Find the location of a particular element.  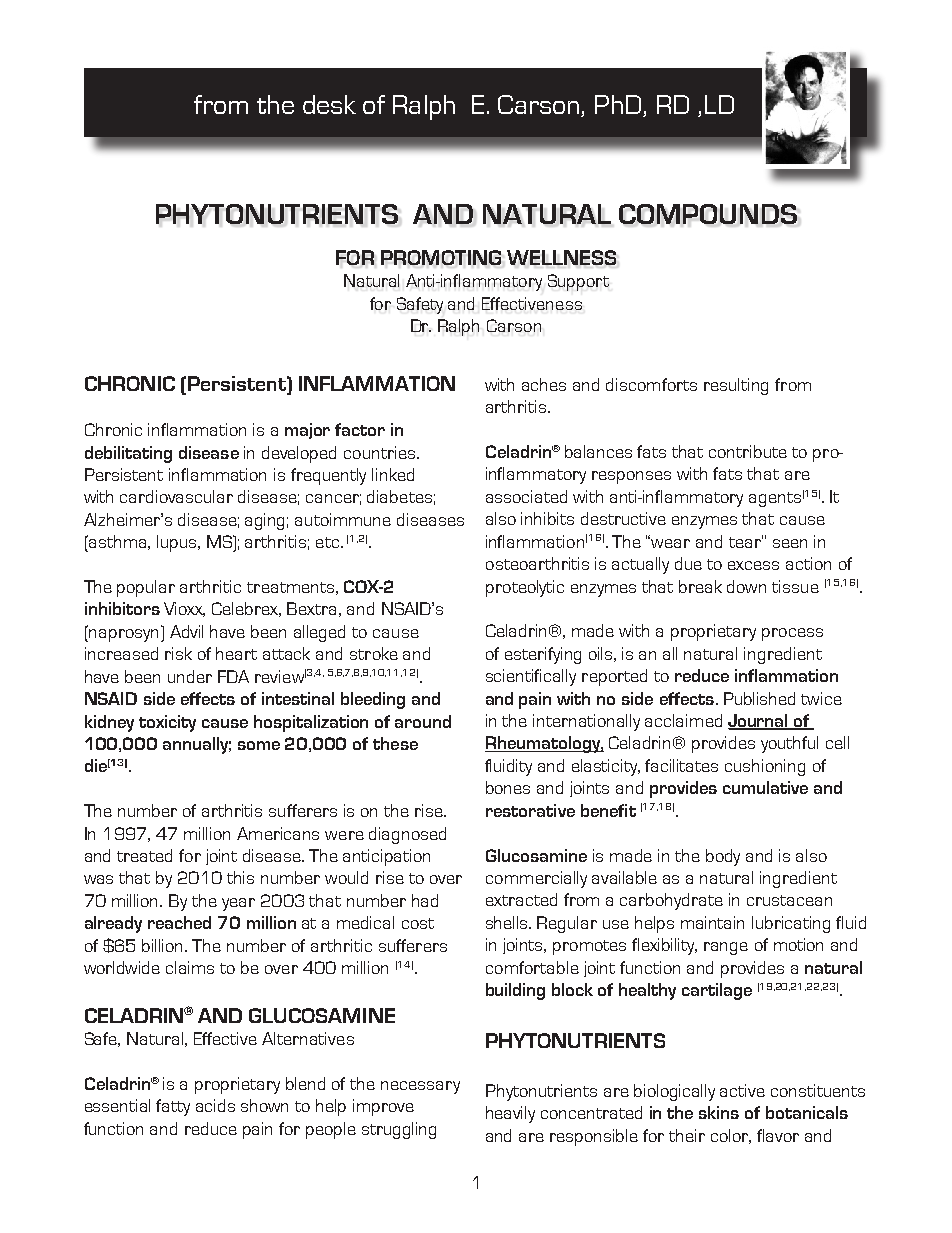

process is located at coordinates (792, 634).
